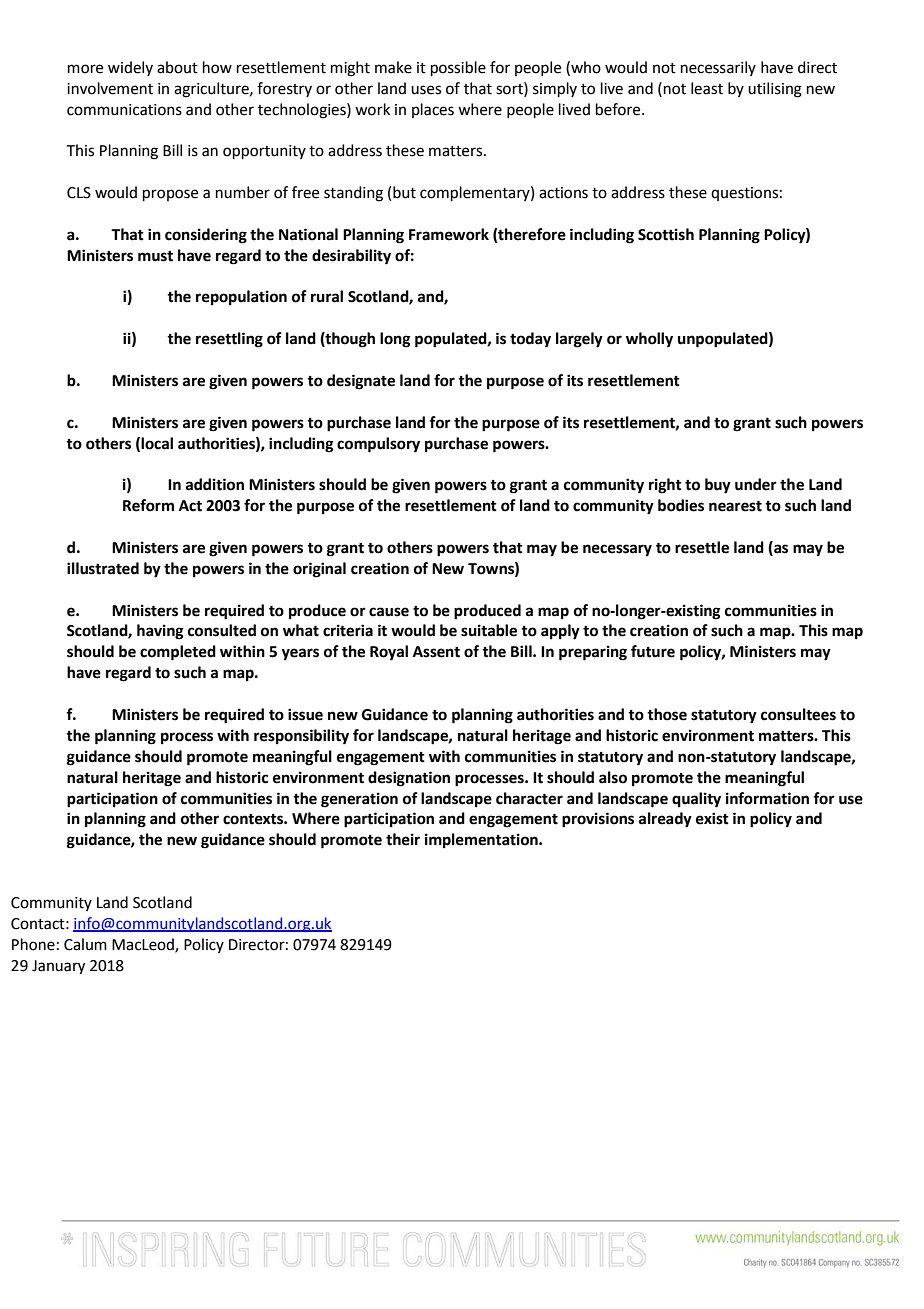 Image resolution: width=924 pixels, height=1309 pixels. Describe the element at coordinates (155, 256) in the document. I see `must` at that location.
